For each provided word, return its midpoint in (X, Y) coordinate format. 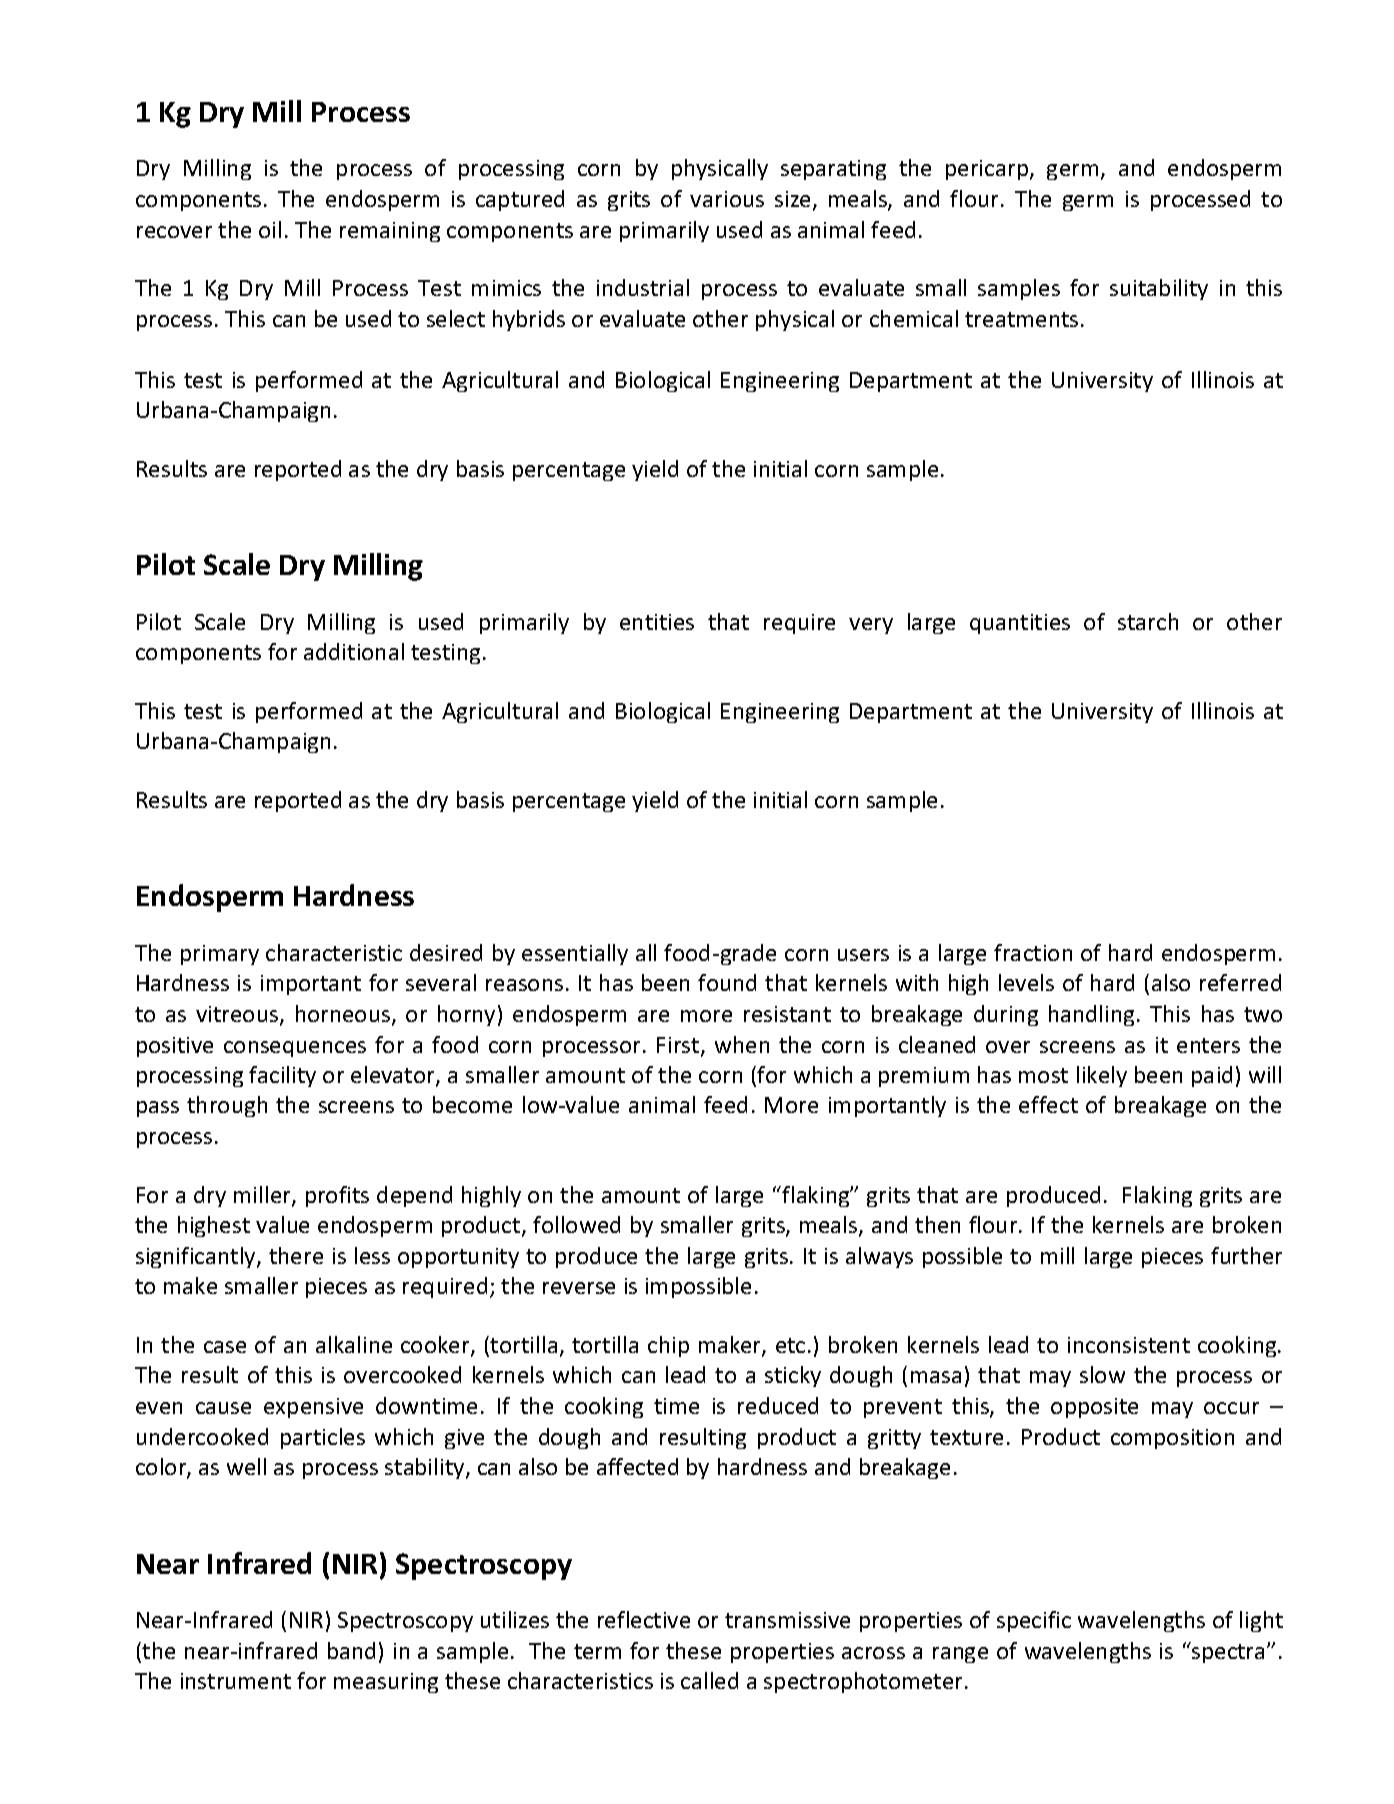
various (727, 199)
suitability (1159, 289)
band (351, 1650)
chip (668, 1346)
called (709, 1680)
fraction (1033, 952)
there (296, 1255)
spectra (1227, 1652)
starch (1148, 621)
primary (220, 955)
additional (354, 651)
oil (270, 229)
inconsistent (1129, 1345)
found (727, 982)
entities (657, 622)
